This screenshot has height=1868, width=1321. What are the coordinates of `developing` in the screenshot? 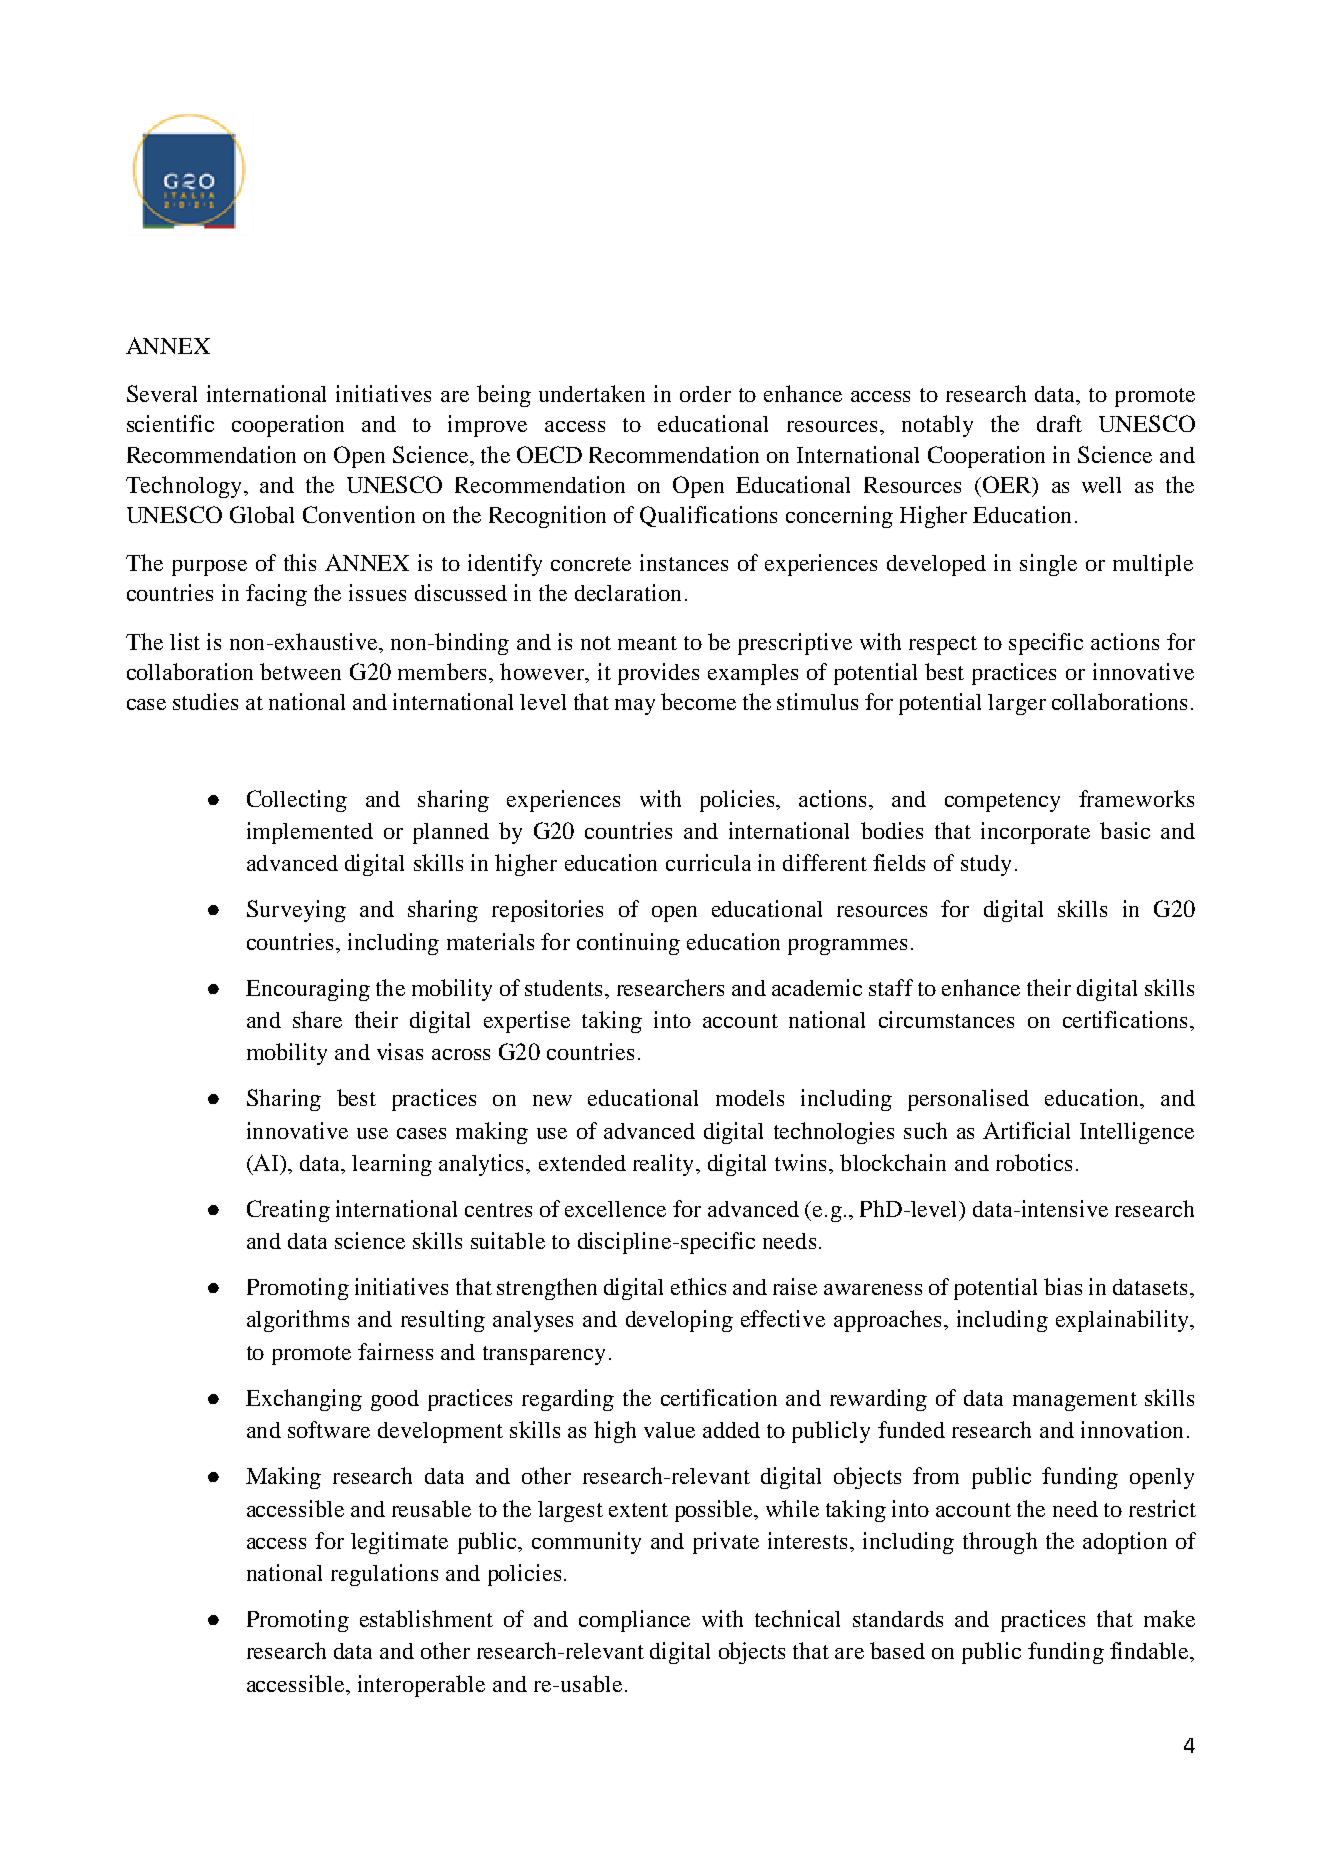 It's located at (679, 1321).
